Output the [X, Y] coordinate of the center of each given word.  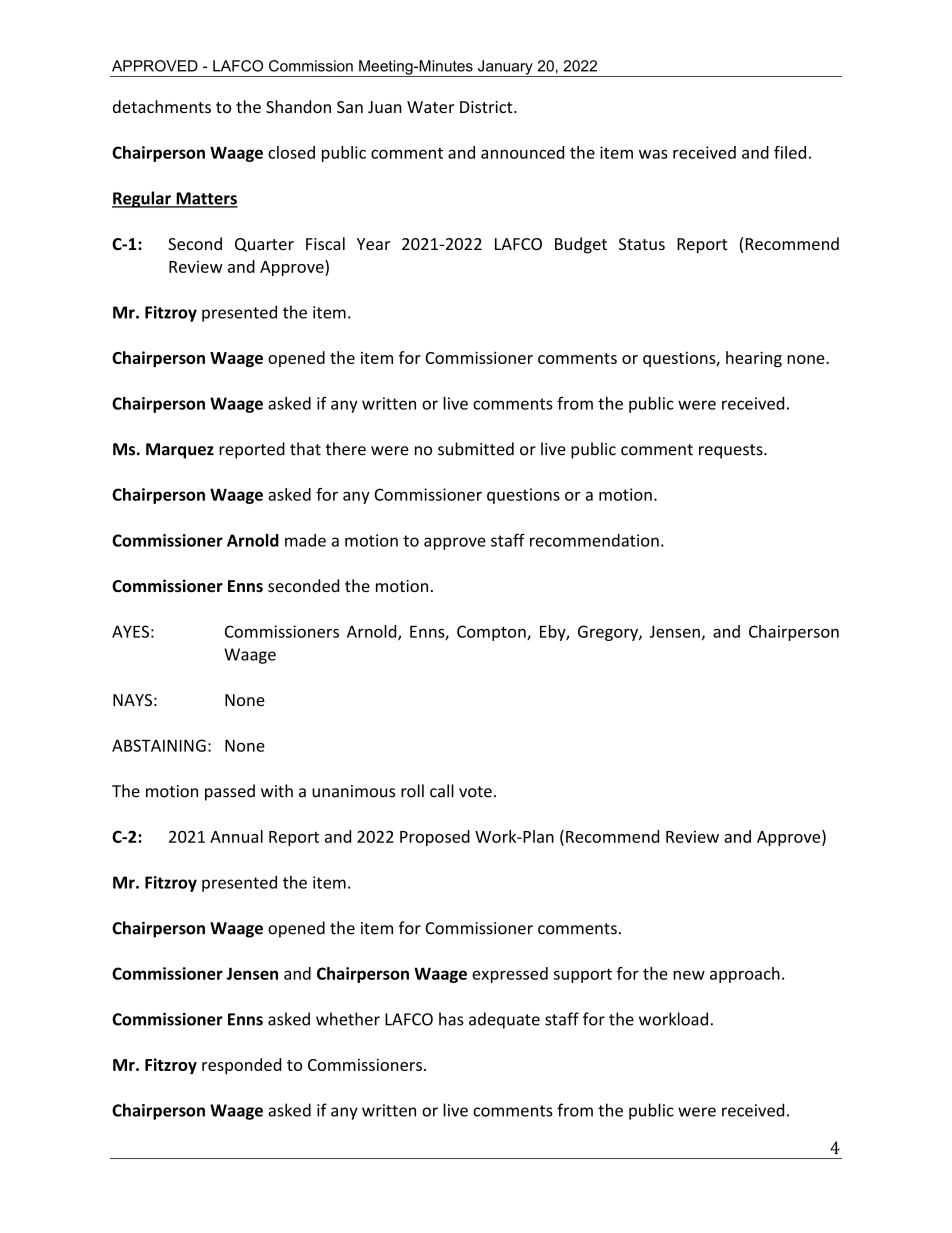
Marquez [180, 451]
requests [732, 451]
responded [241, 1066]
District [487, 107]
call [442, 791]
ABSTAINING [159, 745]
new [689, 975]
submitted [476, 449]
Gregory [609, 633]
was [653, 154]
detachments [162, 106]
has [451, 1019]
